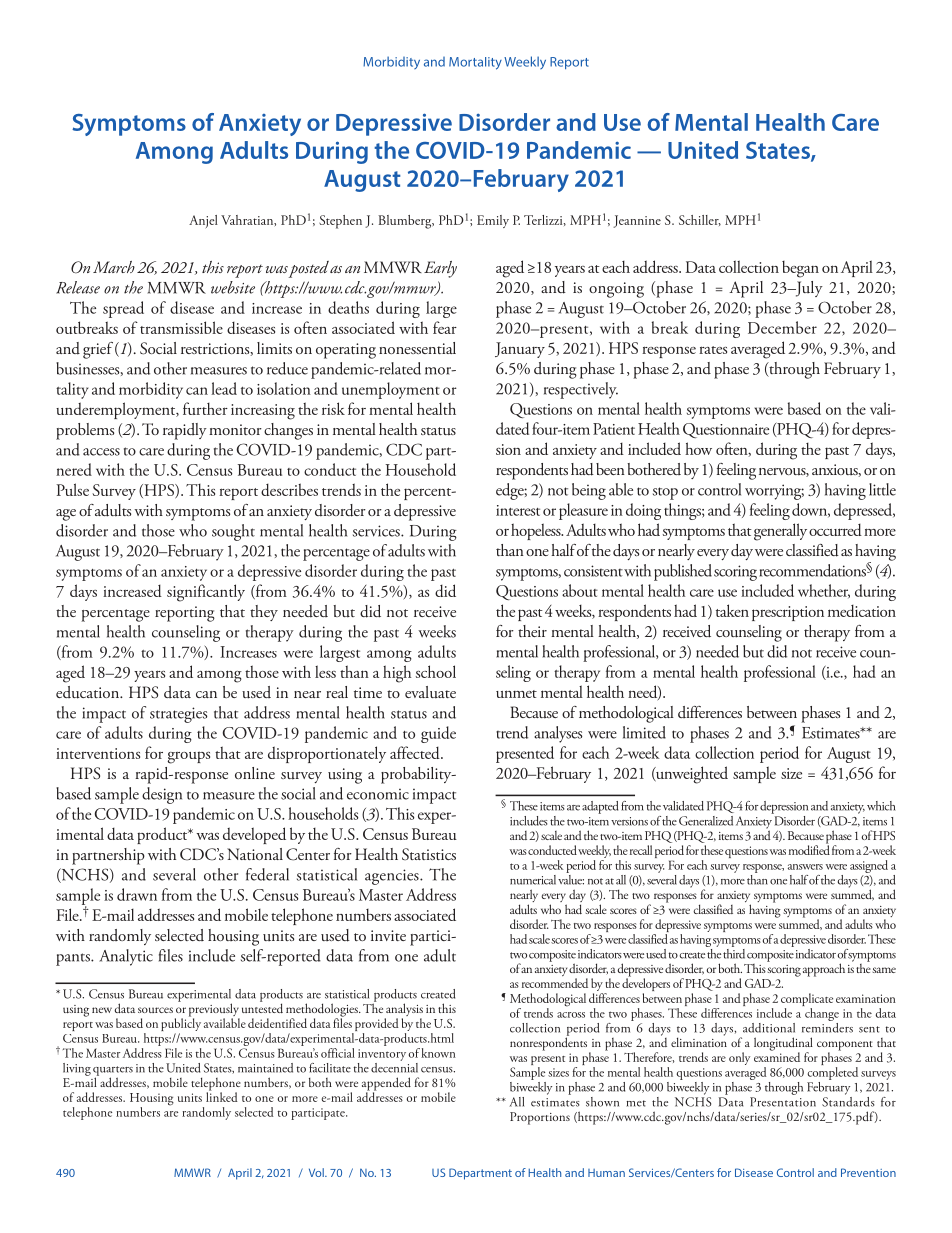 Image resolution: width=952 pixels, height=1233 pixels. Describe the element at coordinates (178, 715) in the document. I see `strategies` at that location.
